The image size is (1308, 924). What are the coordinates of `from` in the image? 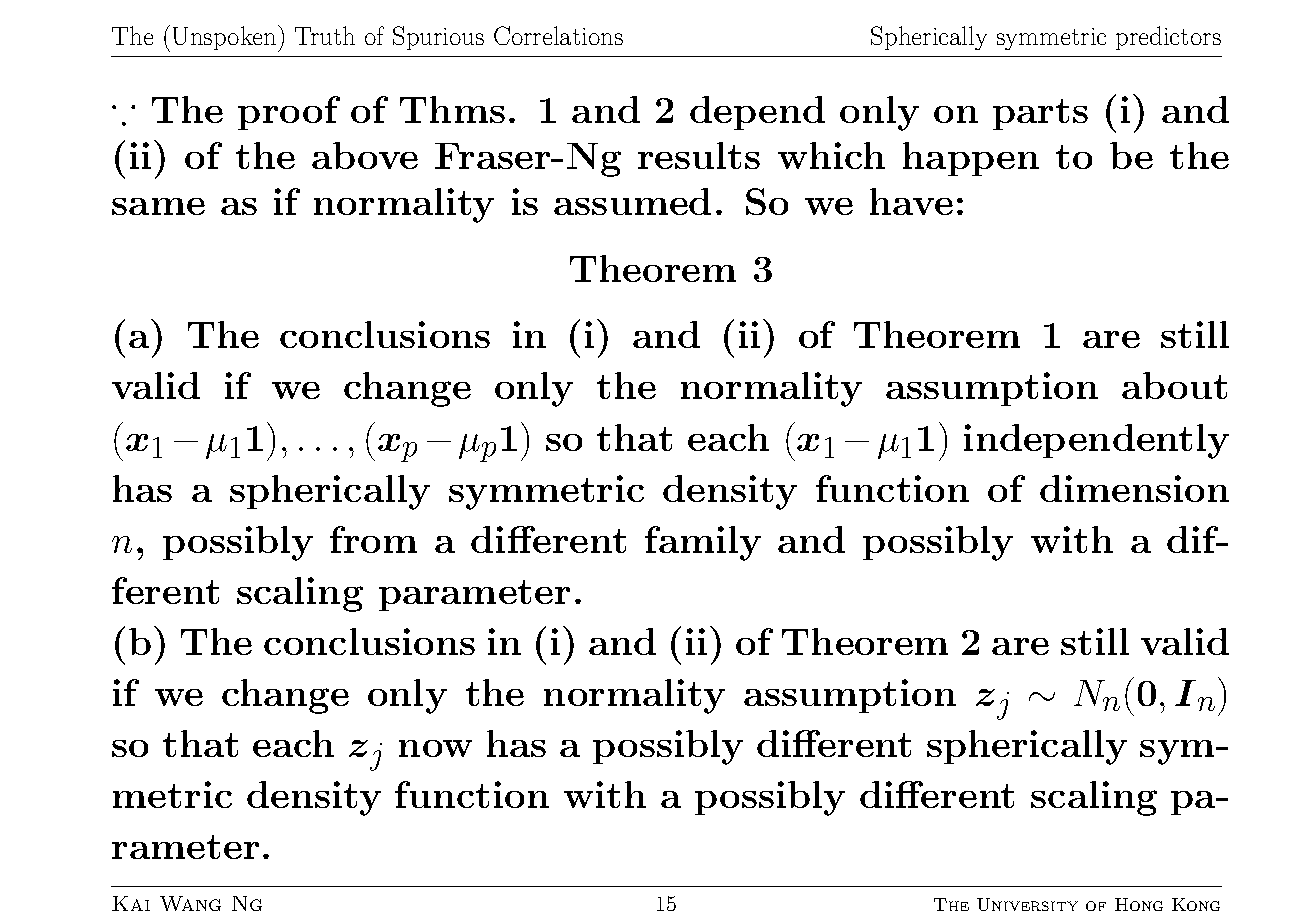 It's located at (373, 539).
